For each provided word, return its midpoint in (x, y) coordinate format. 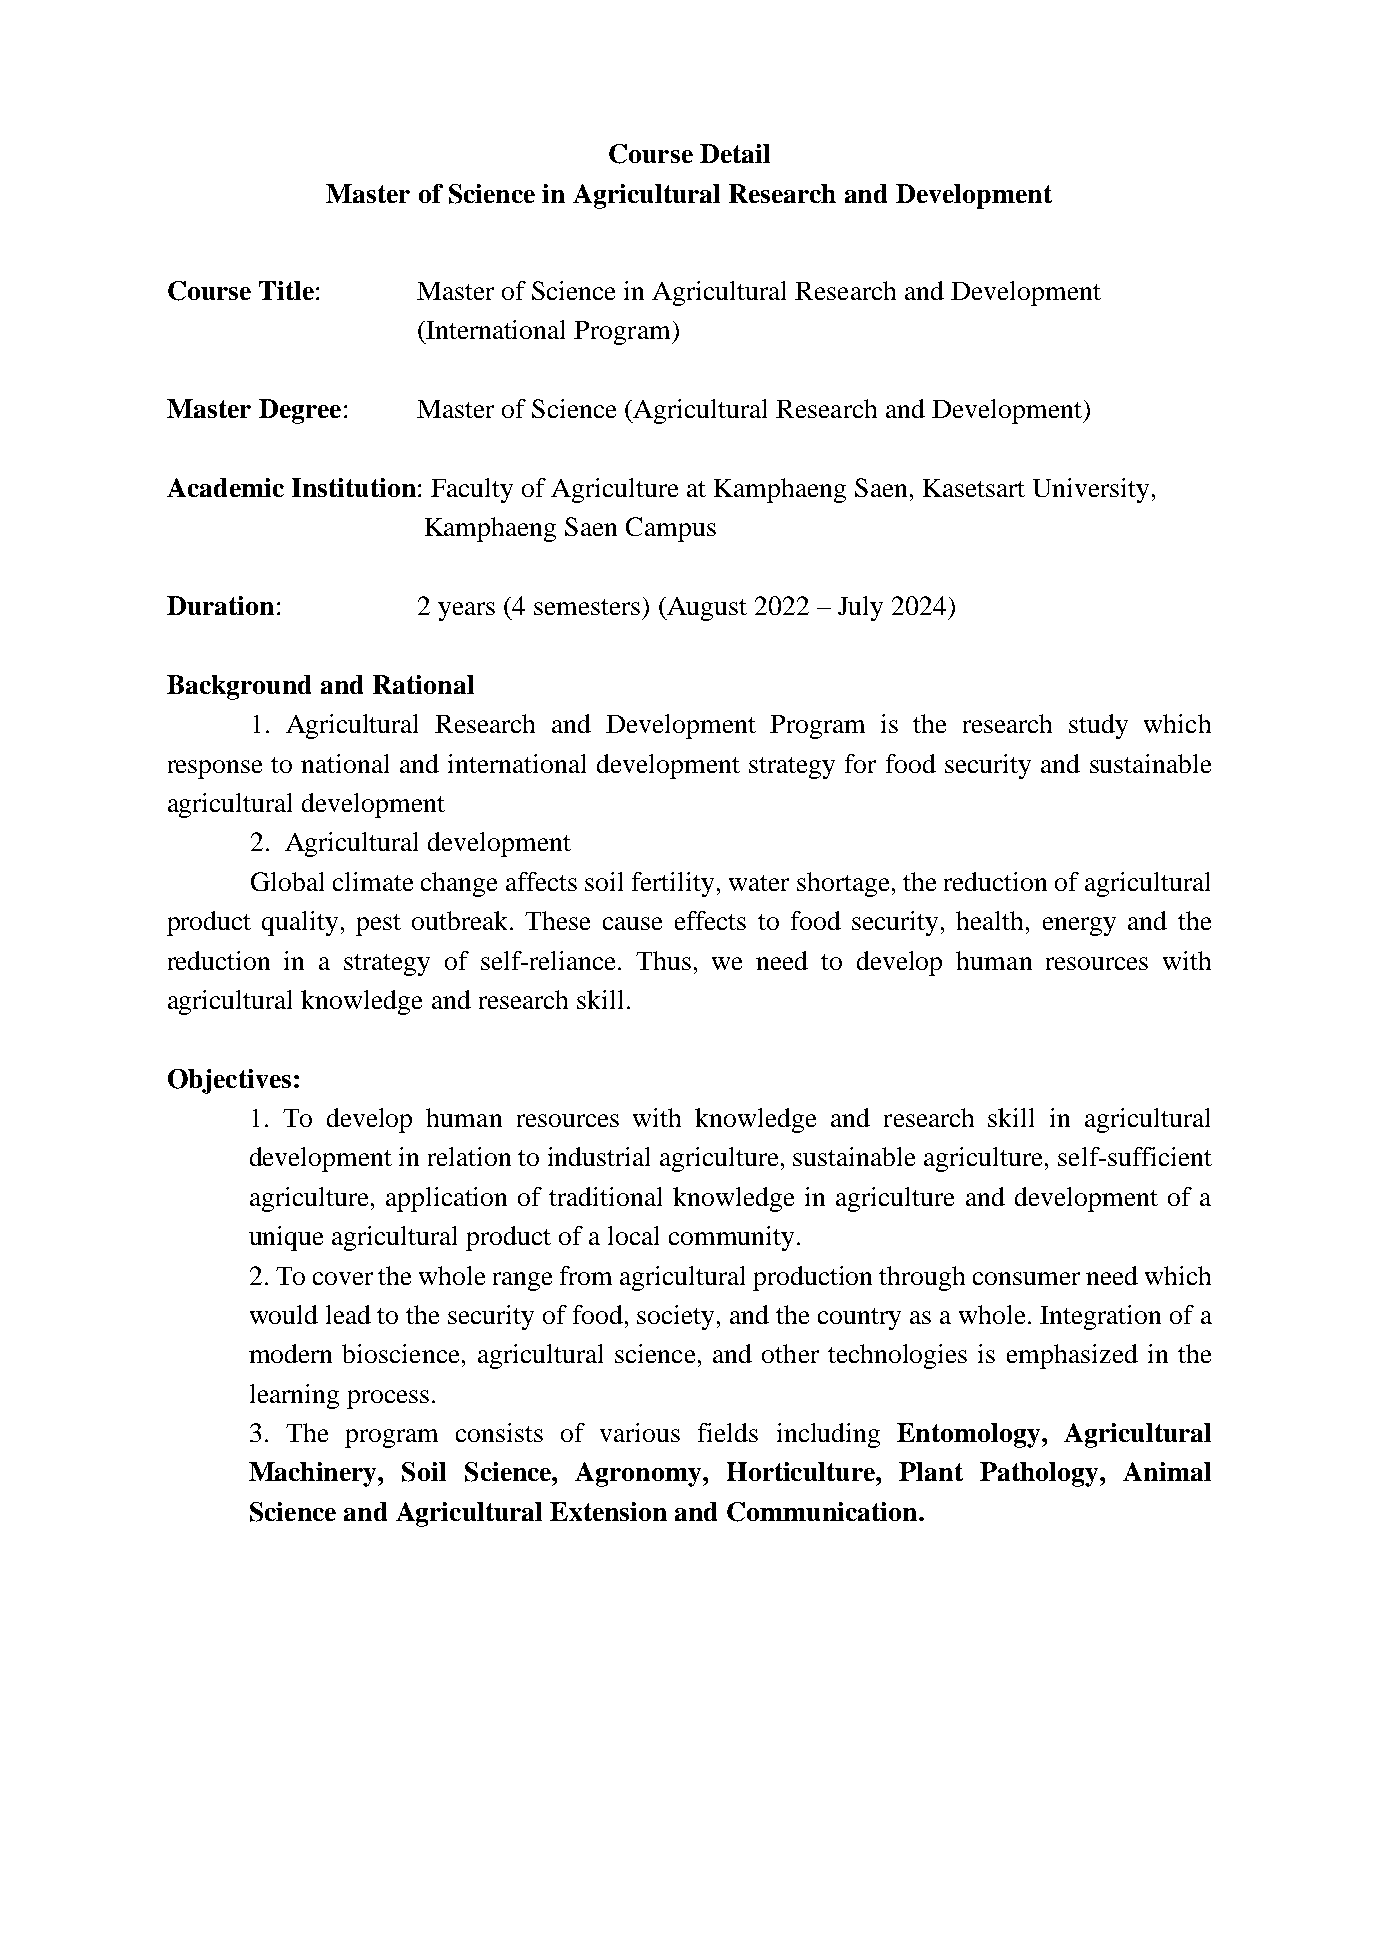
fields (728, 1432)
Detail (735, 153)
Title (286, 290)
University (1091, 490)
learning (294, 1396)
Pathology (1040, 1474)
